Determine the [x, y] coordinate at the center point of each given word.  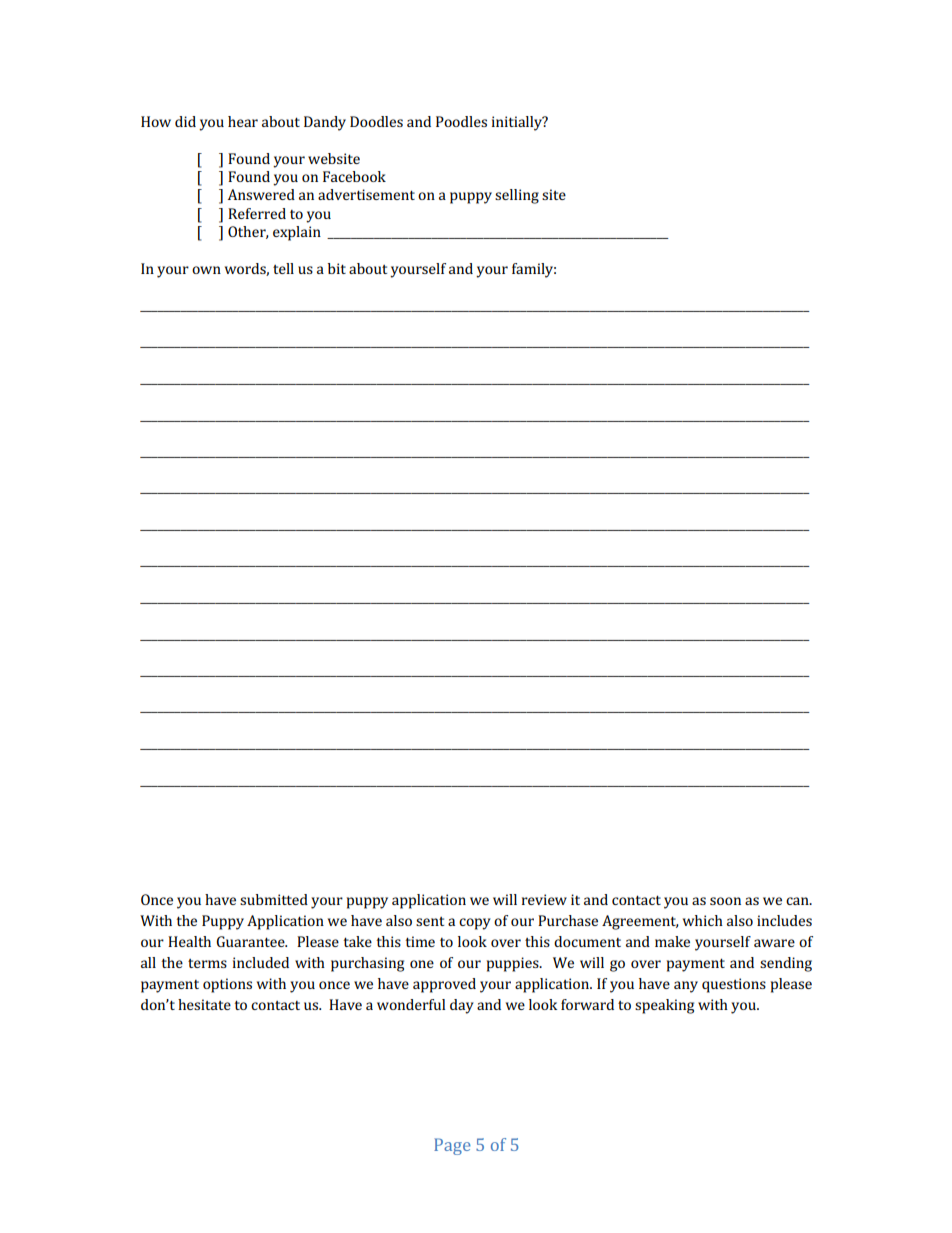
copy [475, 924]
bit [337, 268]
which [703, 920]
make [672, 941]
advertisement [366, 194]
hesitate [204, 1004]
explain [297, 233]
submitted [274, 899]
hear [243, 121]
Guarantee [251, 941]
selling [517, 196]
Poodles [461, 121]
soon [725, 901]
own [206, 270]
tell [283, 268]
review [544, 899]
